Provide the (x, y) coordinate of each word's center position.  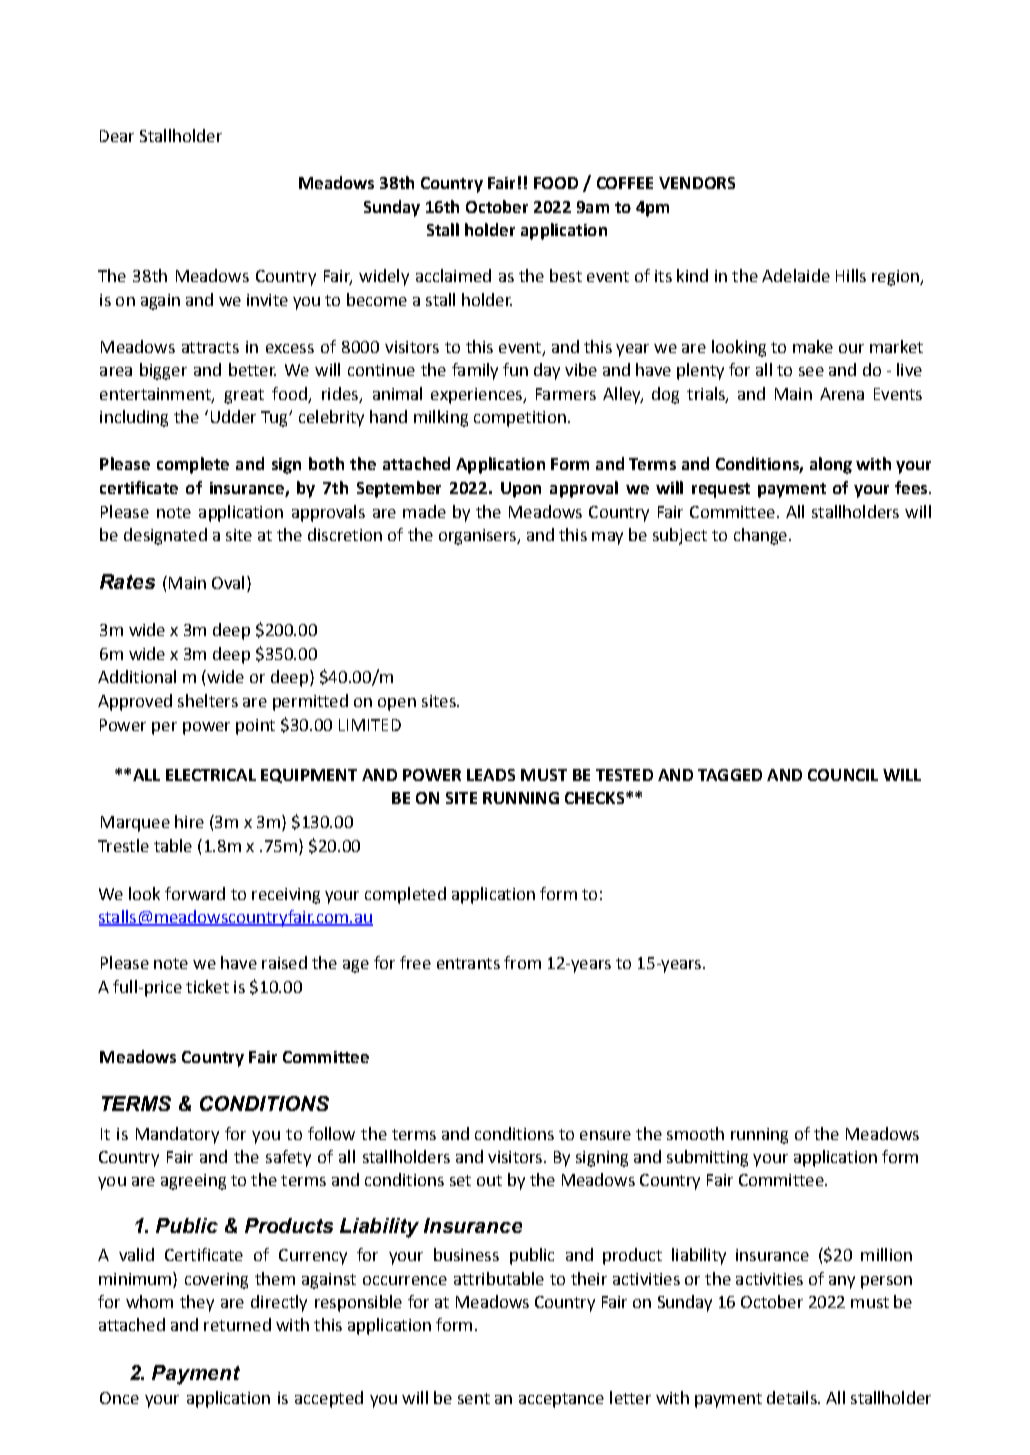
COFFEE (625, 183)
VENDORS (697, 183)
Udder (233, 416)
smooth (695, 1133)
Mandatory (177, 1135)
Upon (521, 490)
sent (474, 1398)
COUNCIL (843, 775)
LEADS (491, 775)
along (831, 465)
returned (237, 1324)
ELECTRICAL (211, 775)
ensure (605, 1135)
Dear (117, 136)
